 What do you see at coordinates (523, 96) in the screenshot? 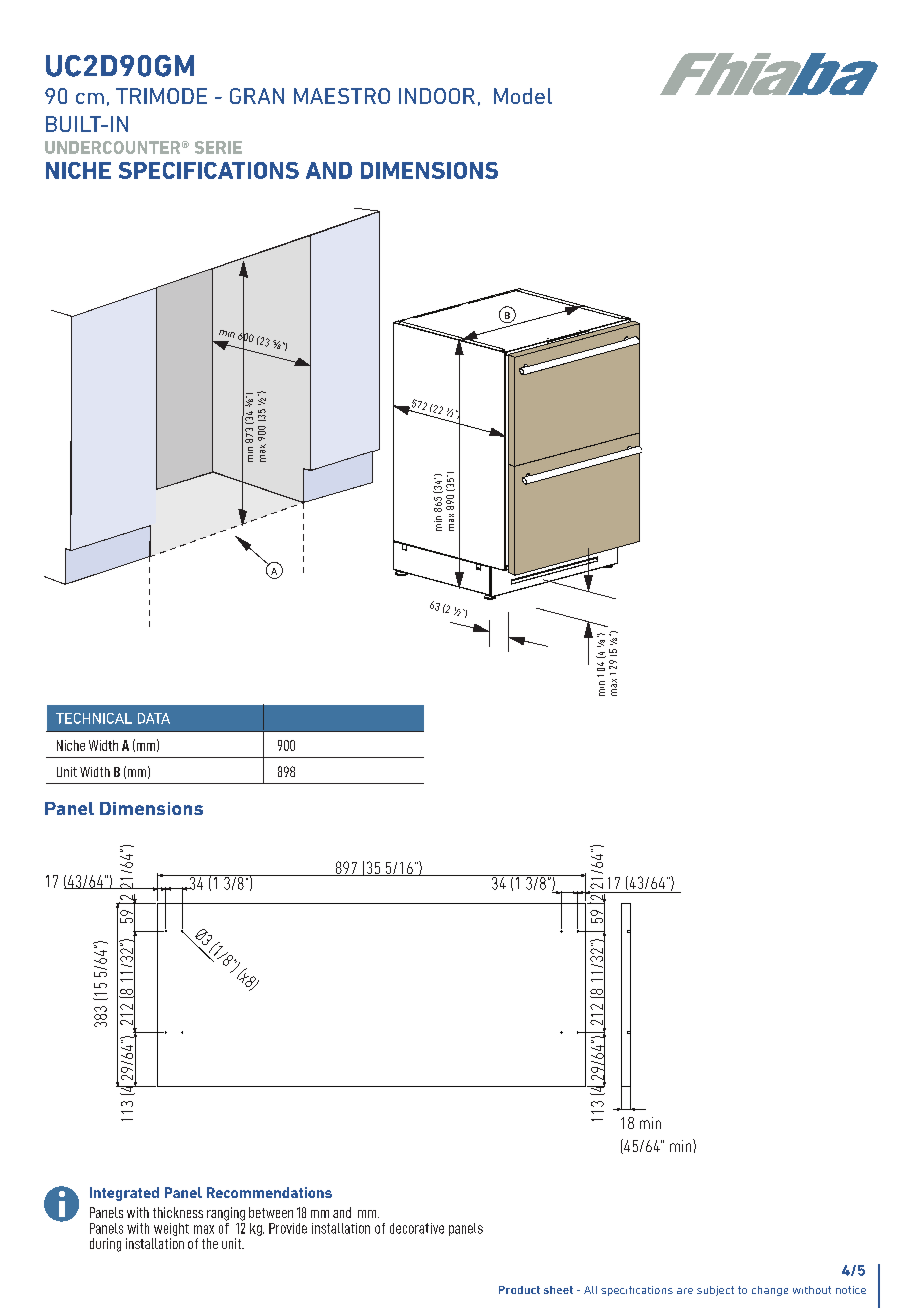
I see `Model` at bounding box center [523, 96].
